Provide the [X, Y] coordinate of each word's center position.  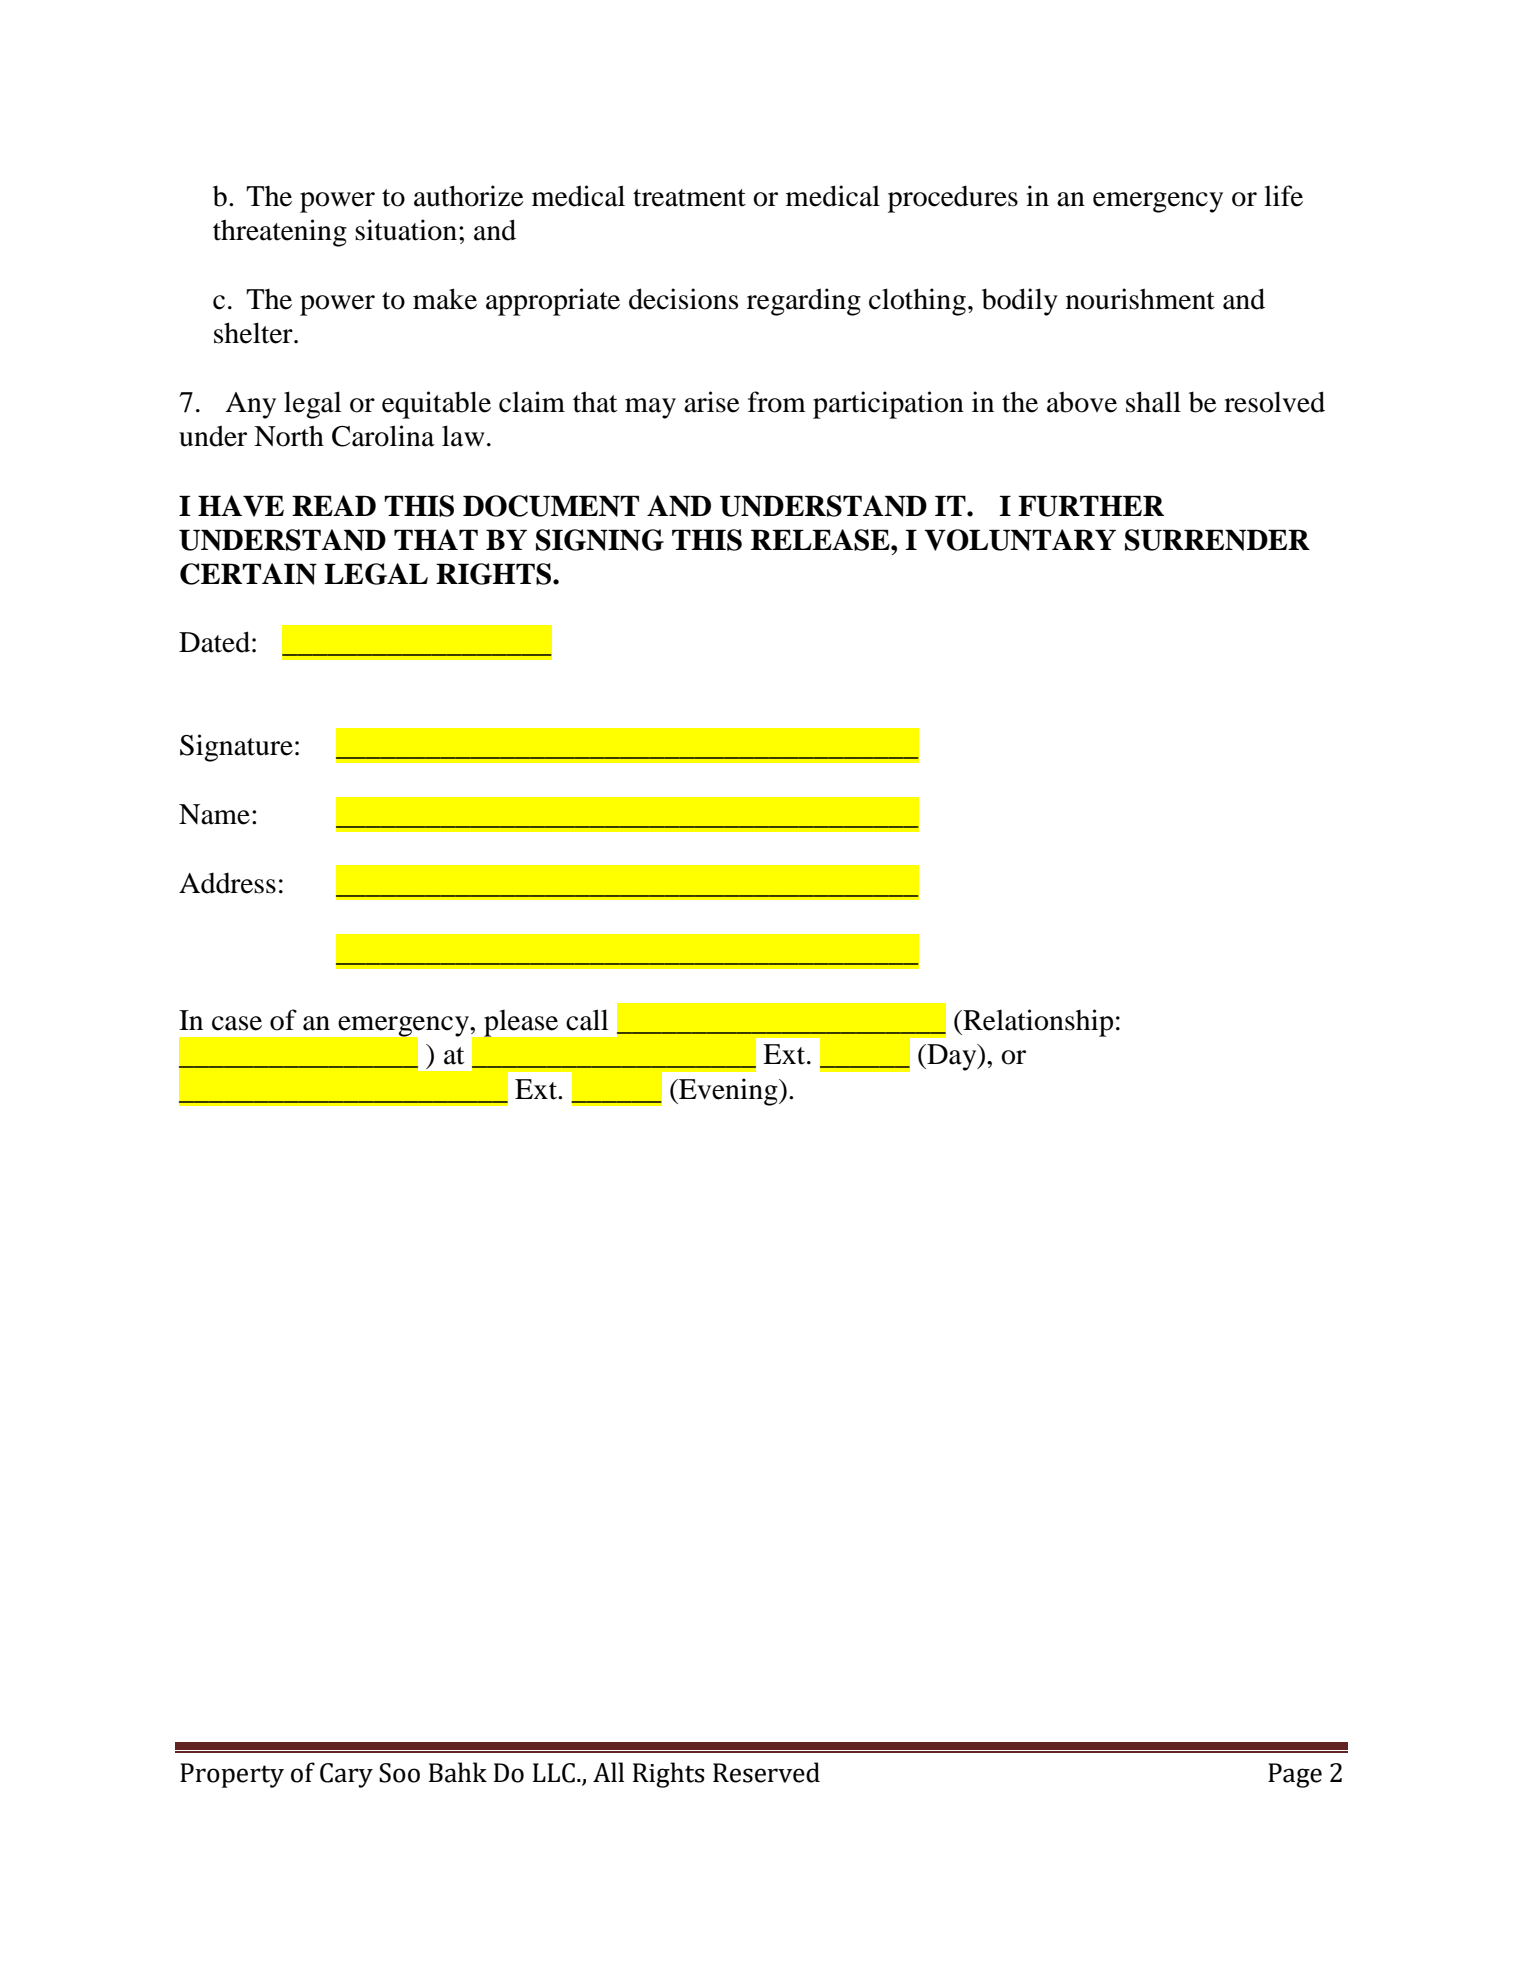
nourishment [1140, 299]
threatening [280, 233]
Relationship [1037, 1023]
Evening [728, 1092]
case [237, 1023]
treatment [689, 198]
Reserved [766, 1772]
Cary [346, 1775]
